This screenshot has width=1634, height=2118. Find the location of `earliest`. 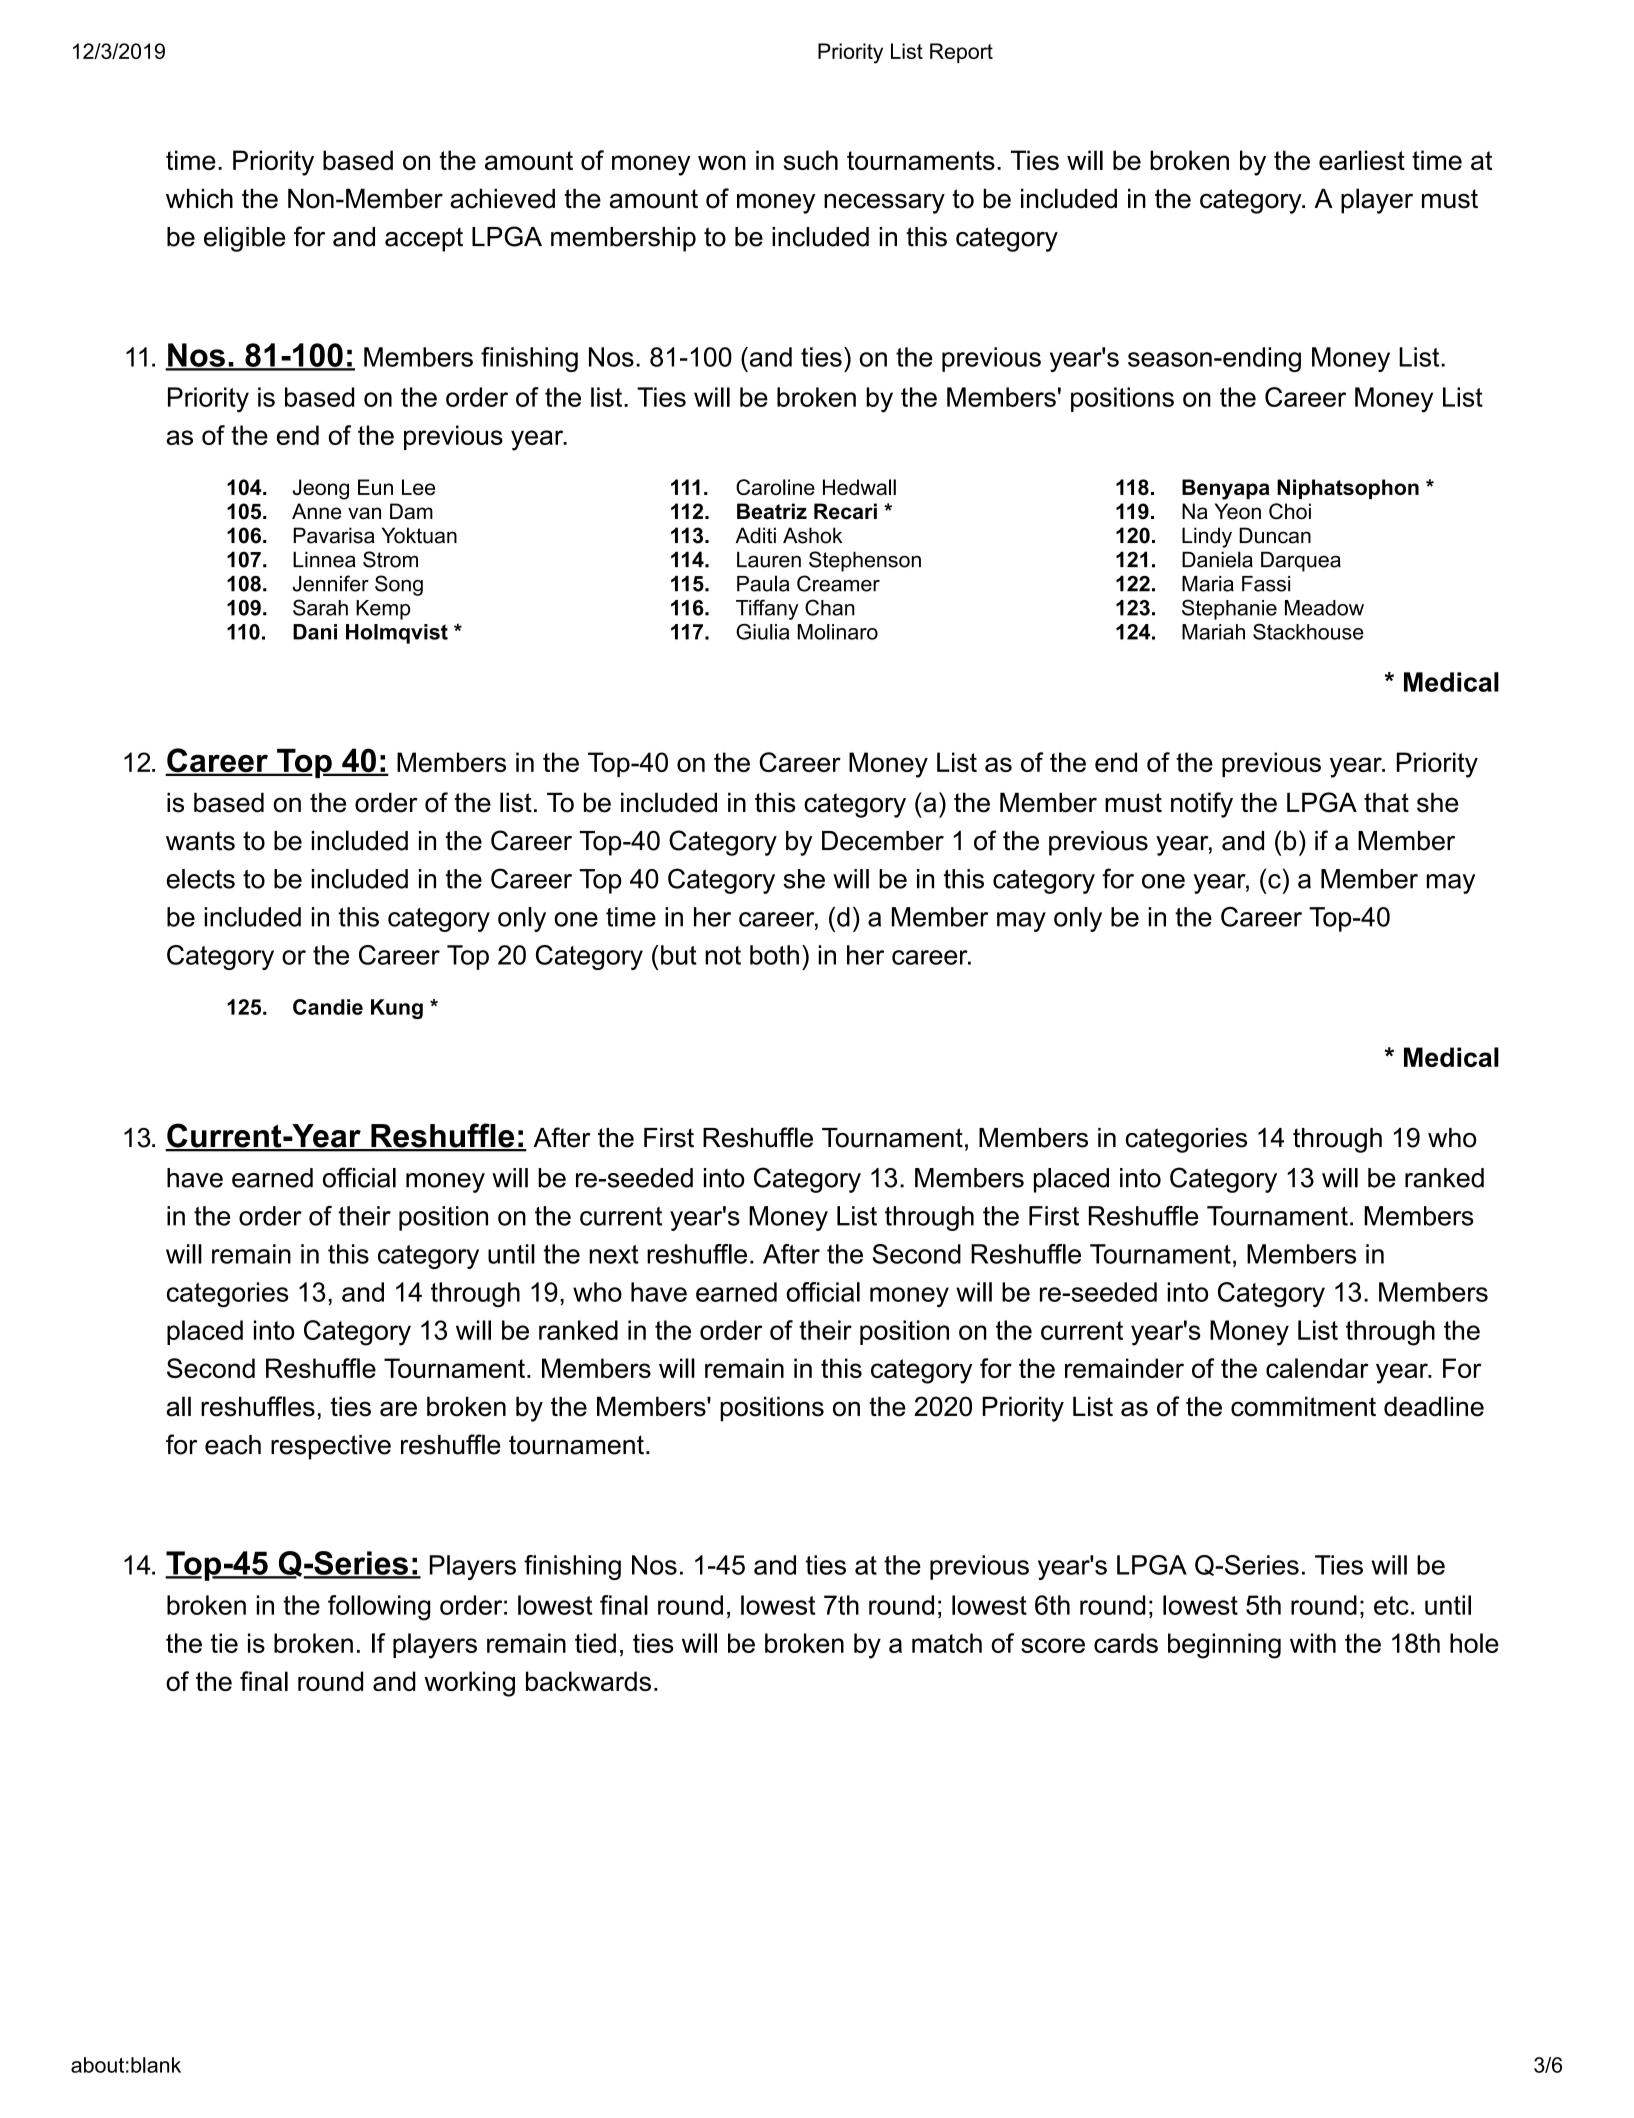

earliest is located at coordinates (1362, 160).
